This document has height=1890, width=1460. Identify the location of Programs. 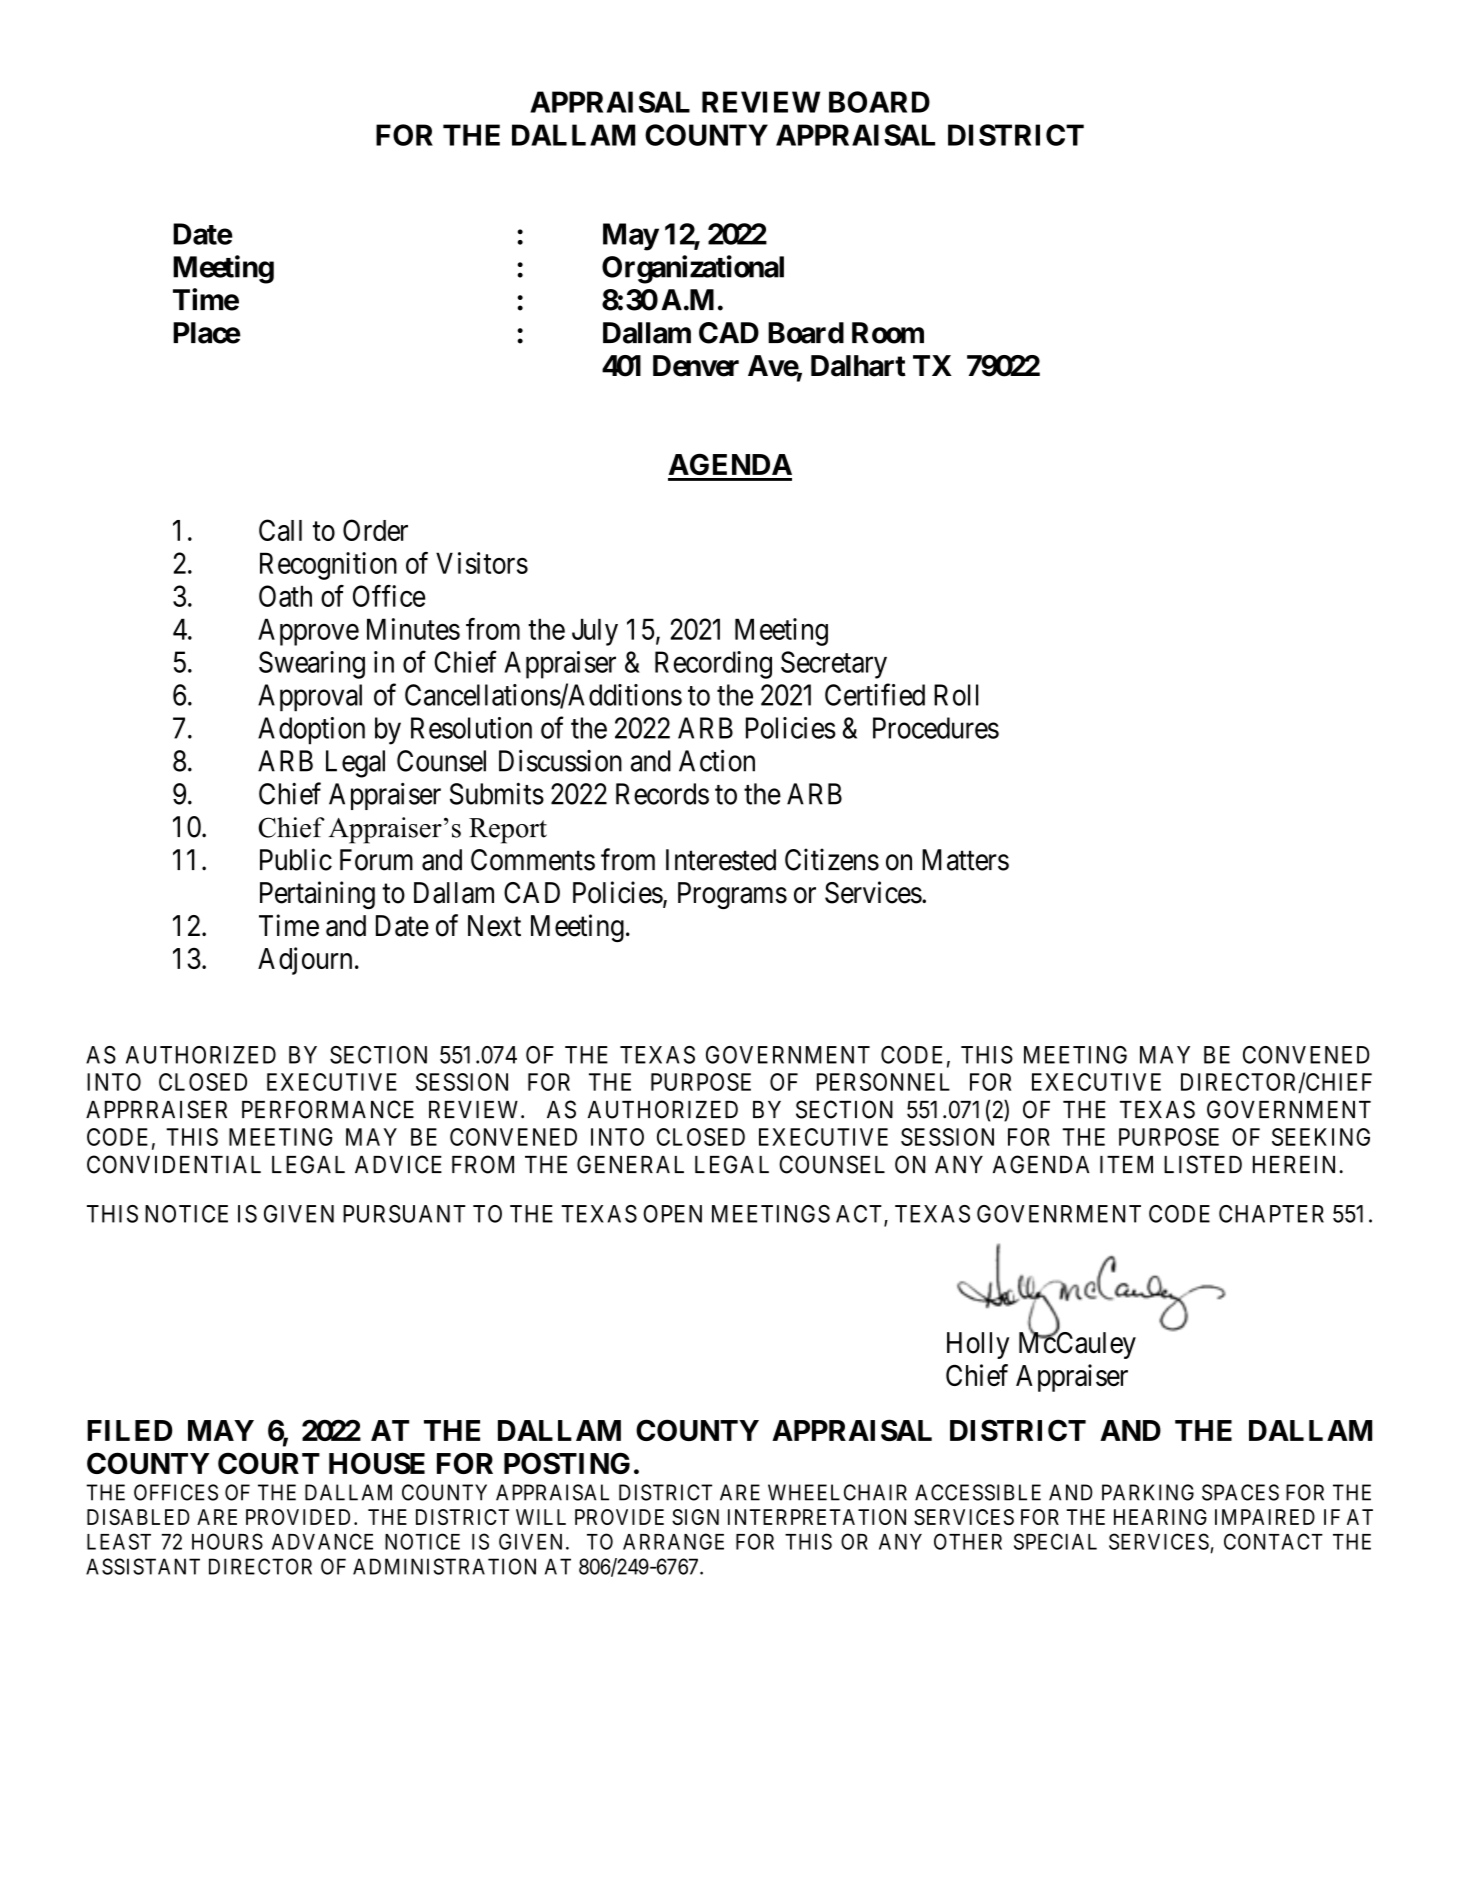
(732, 895).
